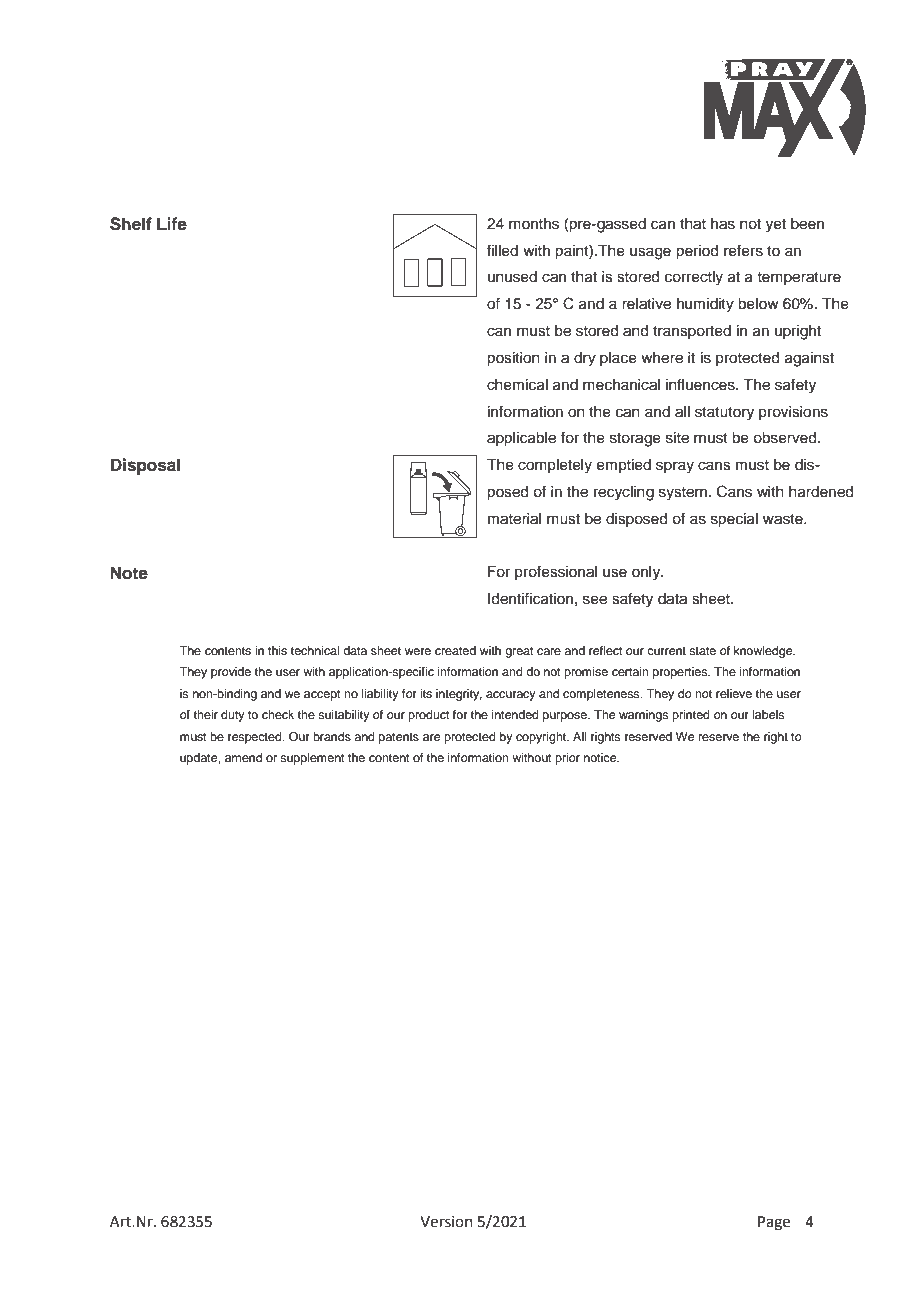 This document has height=1308, width=924. Describe the element at coordinates (743, 250) in the document. I see `refers` at that location.
